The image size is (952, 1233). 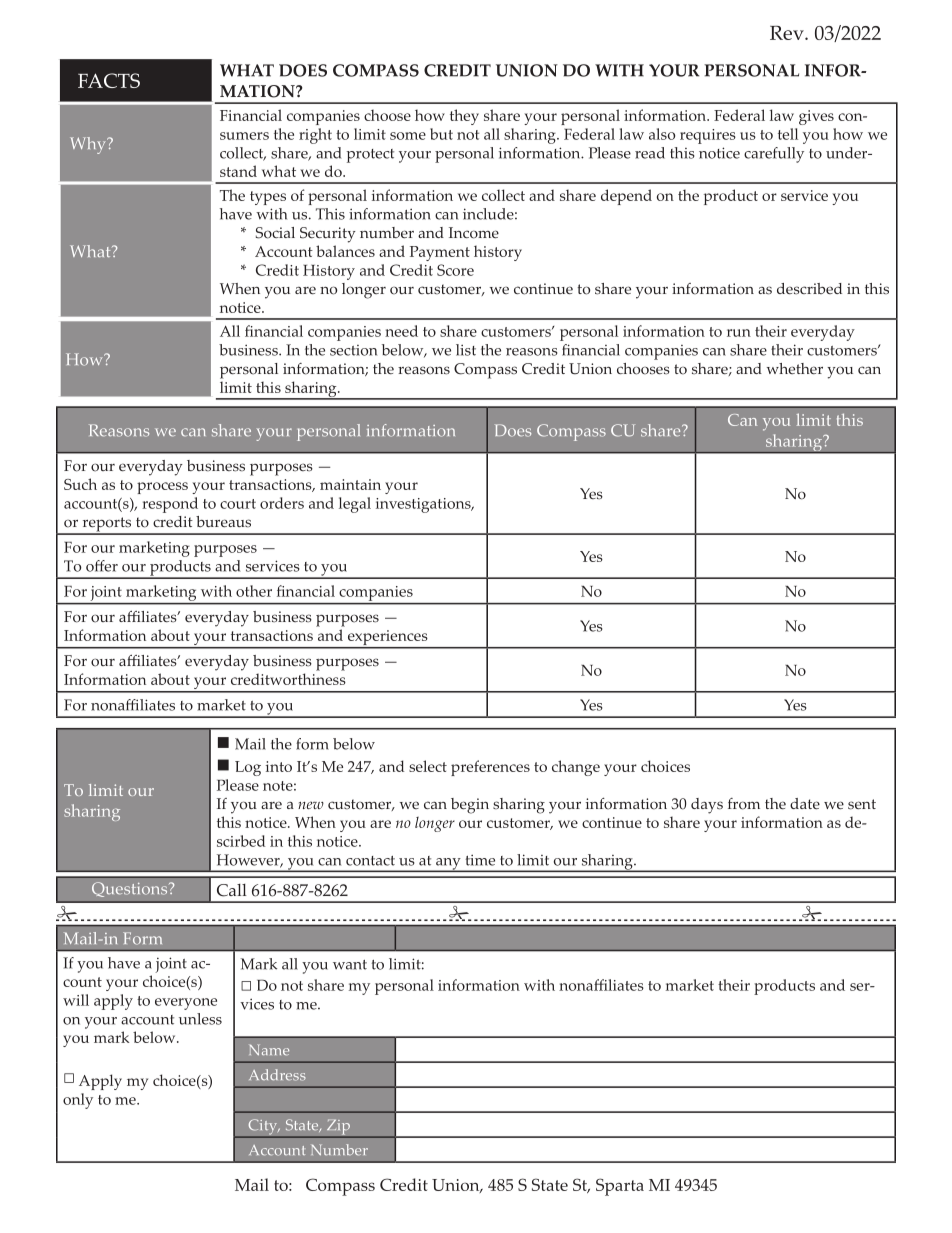 What do you see at coordinates (464, 117) in the document?
I see `they` at bounding box center [464, 117].
